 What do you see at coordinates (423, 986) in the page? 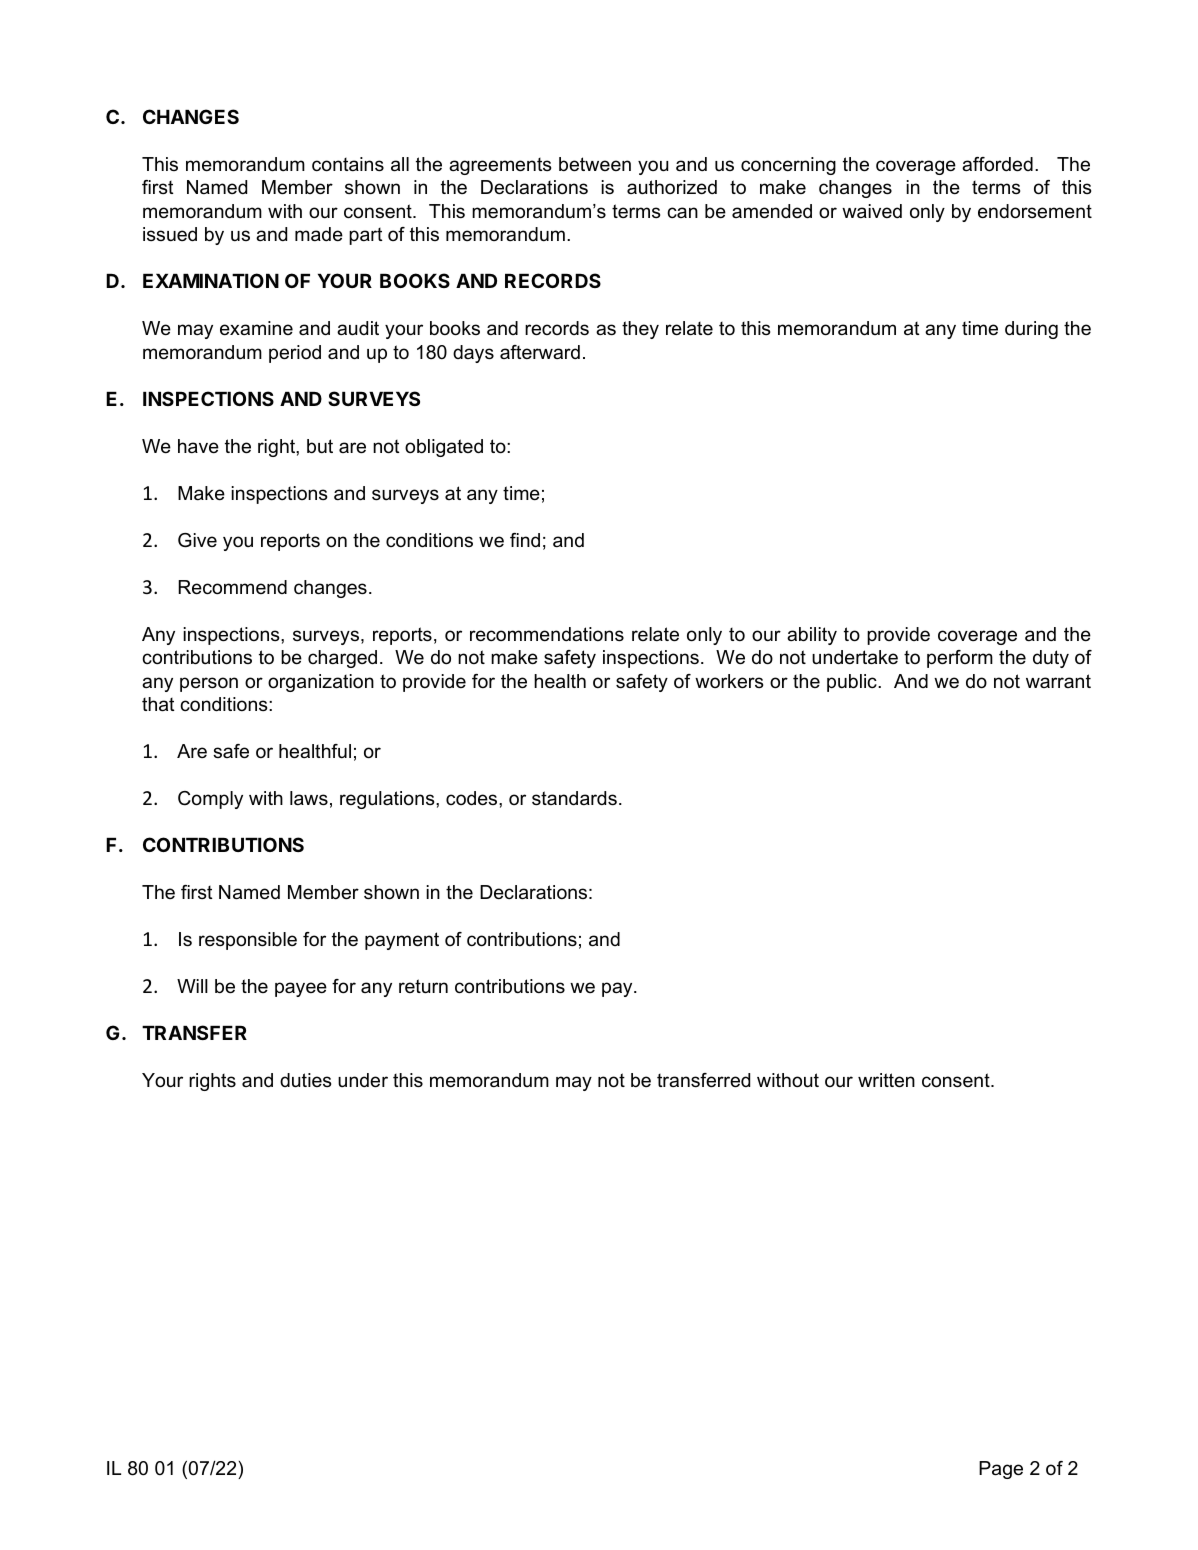
I see `return` at bounding box center [423, 986].
